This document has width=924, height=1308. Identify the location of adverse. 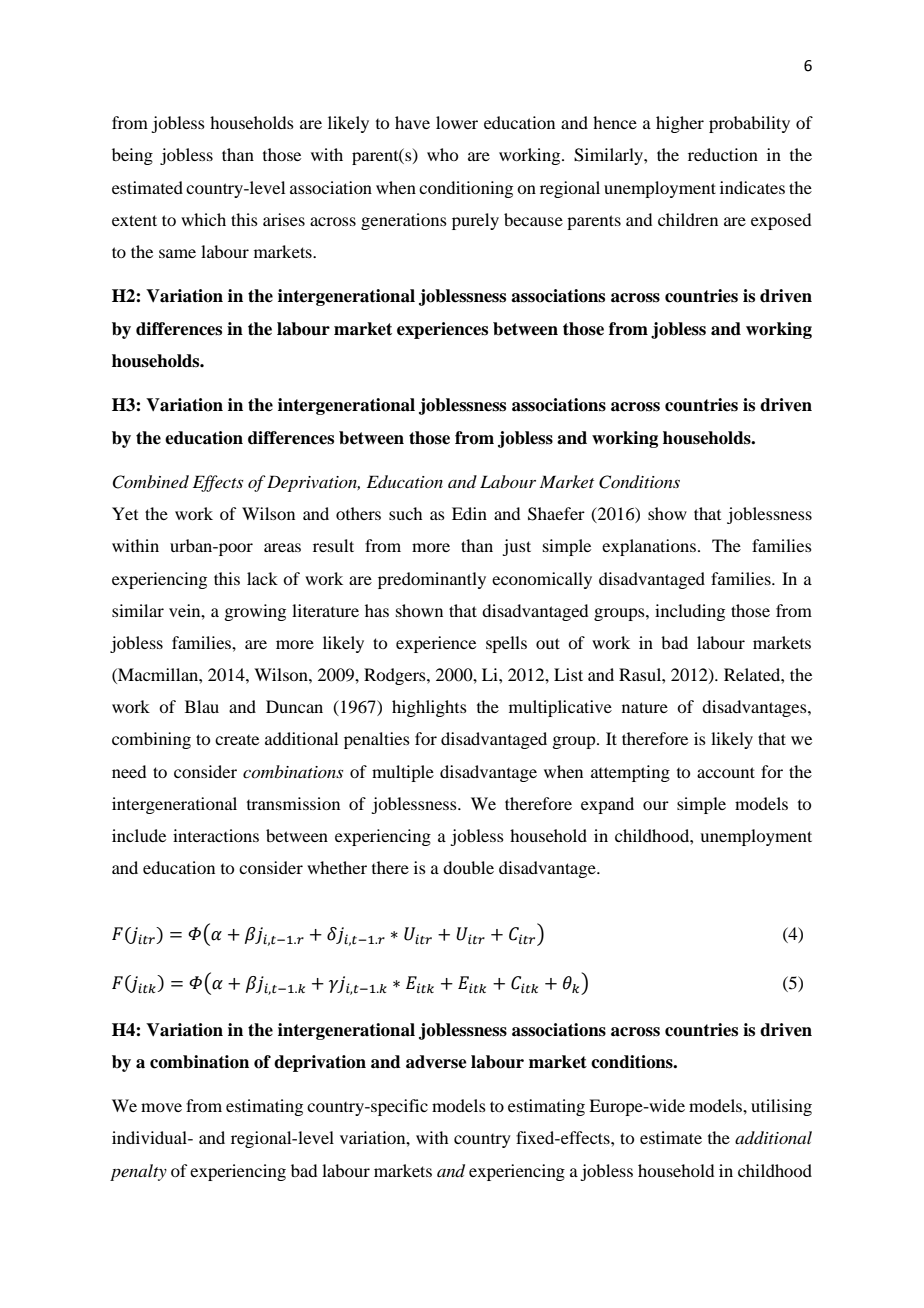
(436, 1062).
